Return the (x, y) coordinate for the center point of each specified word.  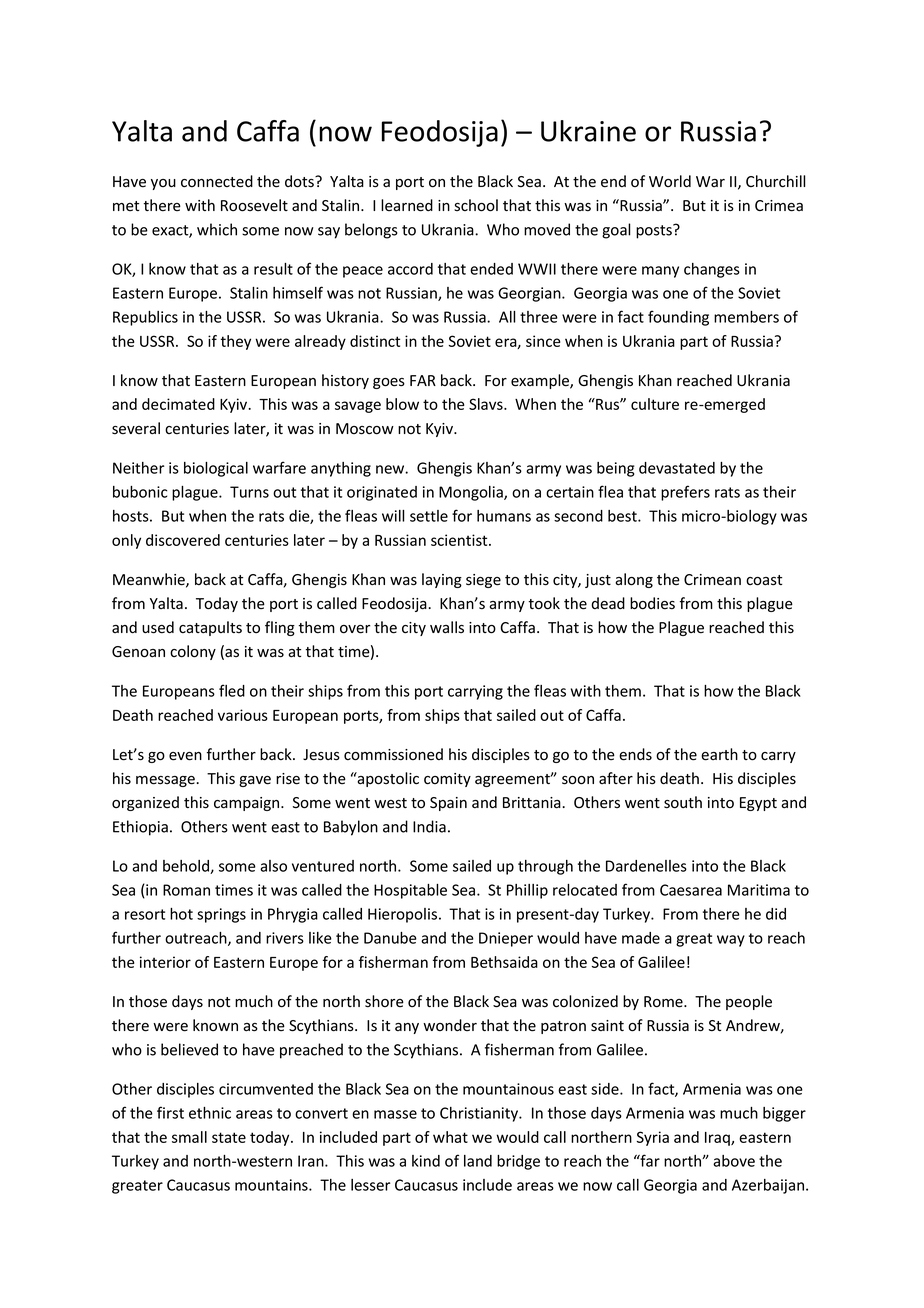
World (670, 181)
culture (655, 404)
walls (447, 627)
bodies (652, 603)
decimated (178, 404)
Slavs (487, 404)
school (476, 205)
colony (193, 652)
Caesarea (691, 890)
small (189, 1137)
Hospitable (410, 891)
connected (217, 181)
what (450, 1137)
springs (221, 915)
